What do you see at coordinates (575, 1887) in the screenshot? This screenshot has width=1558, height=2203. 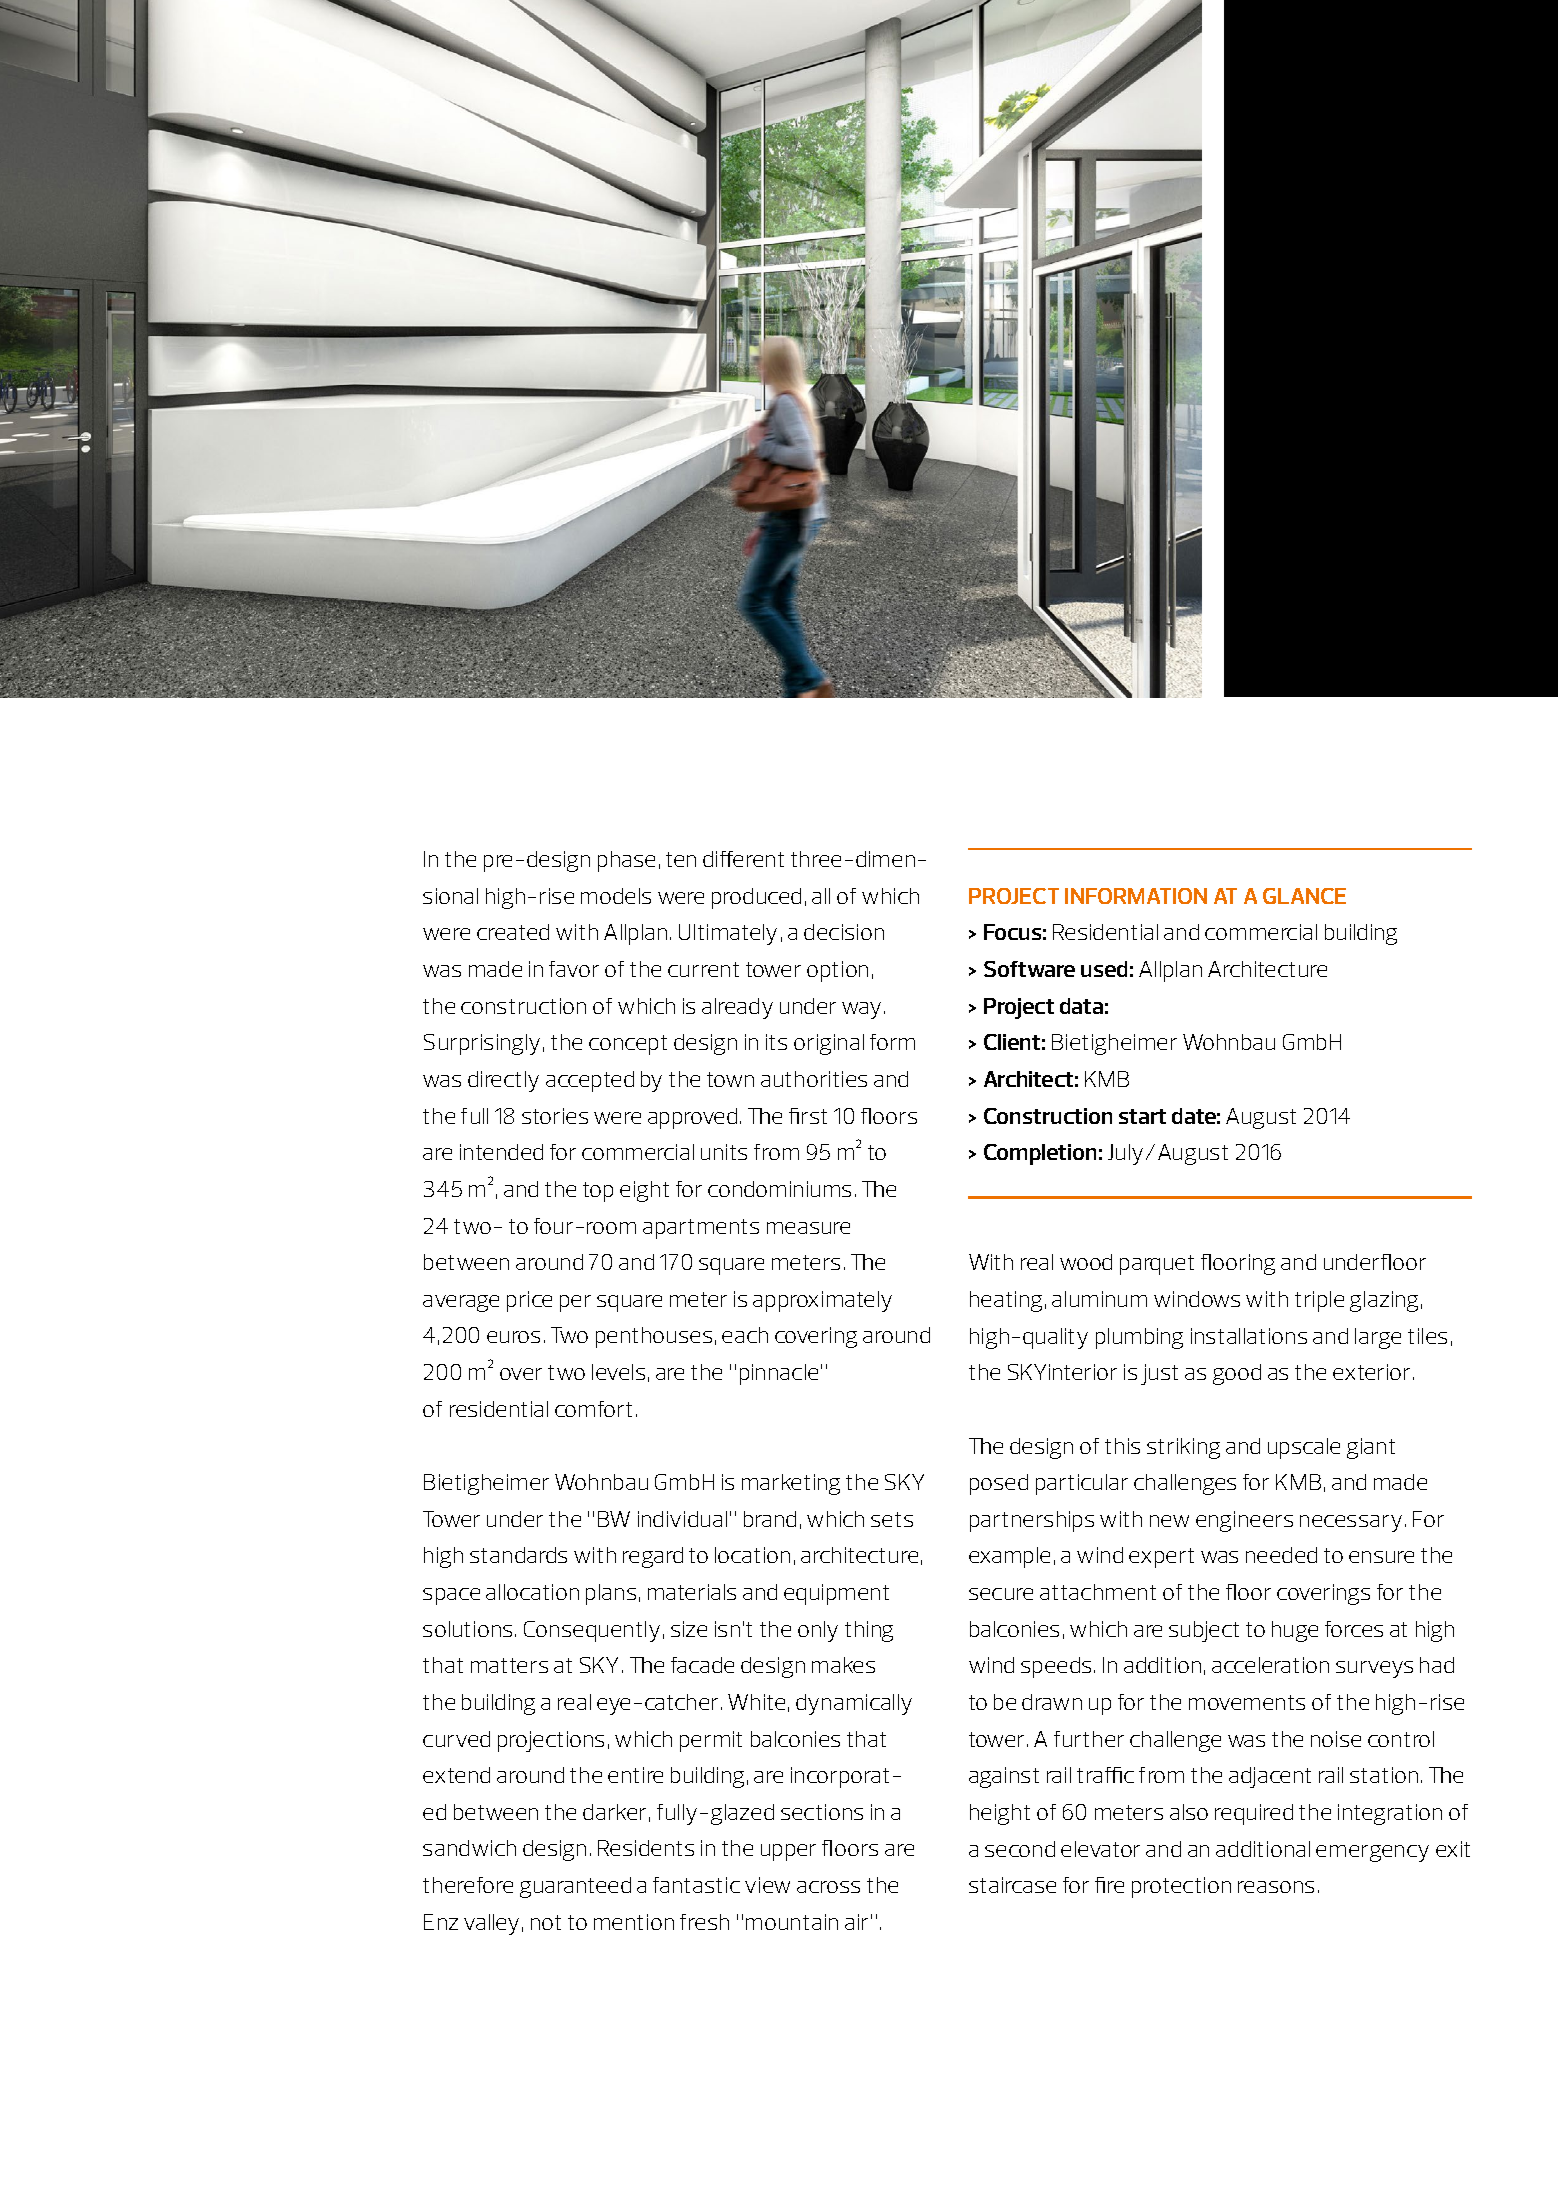 I see `guaranteed` at bounding box center [575, 1887].
